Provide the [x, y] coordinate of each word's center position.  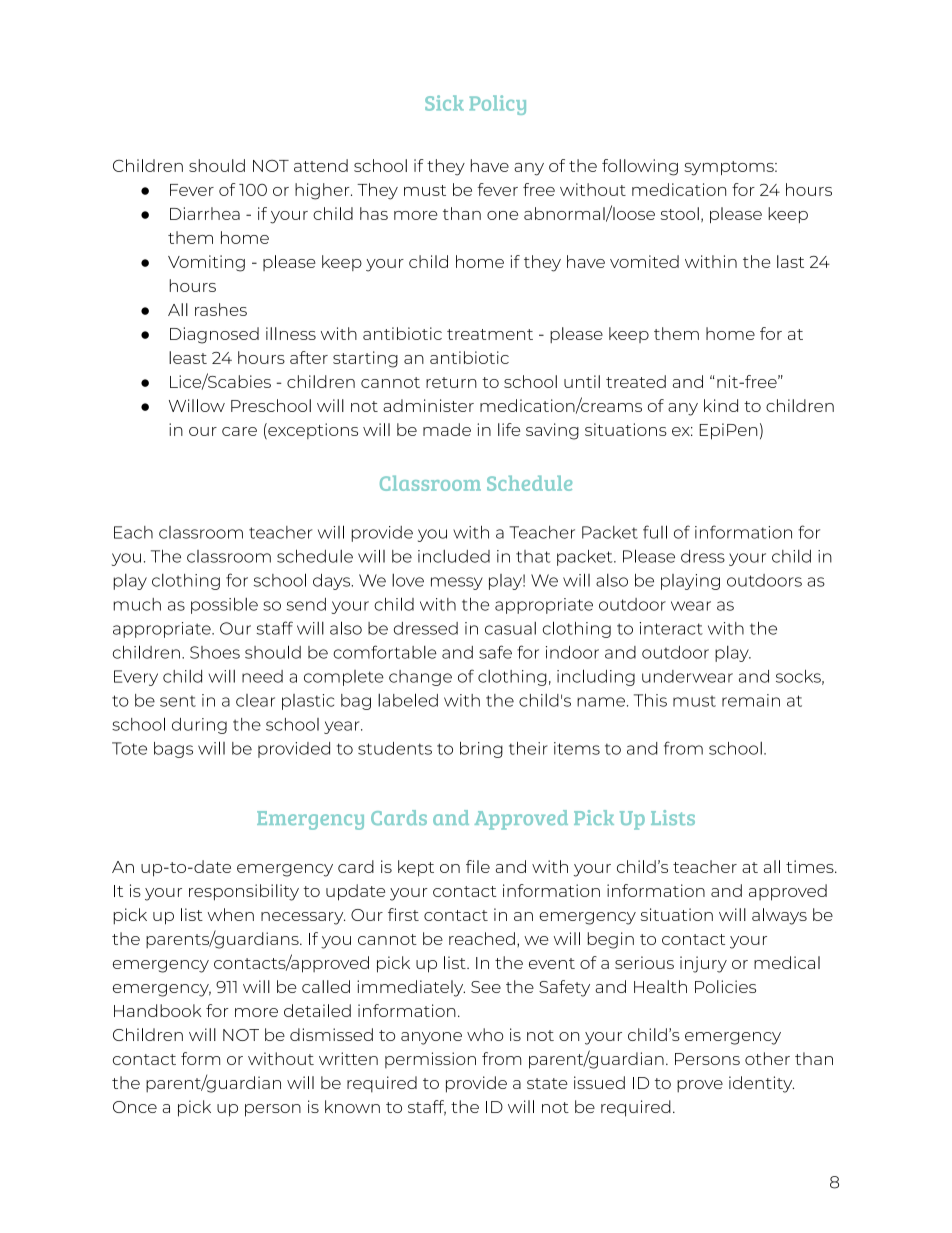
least [188, 357]
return [451, 382]
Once [135, 1107]
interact [671, 628]
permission [430, 1060]
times [811, 866]
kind [721, 405]
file [478, 866]
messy [457, 583]
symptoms [730, 168]
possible [224, 606]
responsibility [244, 892]
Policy [497, 105]
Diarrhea [205, 213]
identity [761, 1084]
